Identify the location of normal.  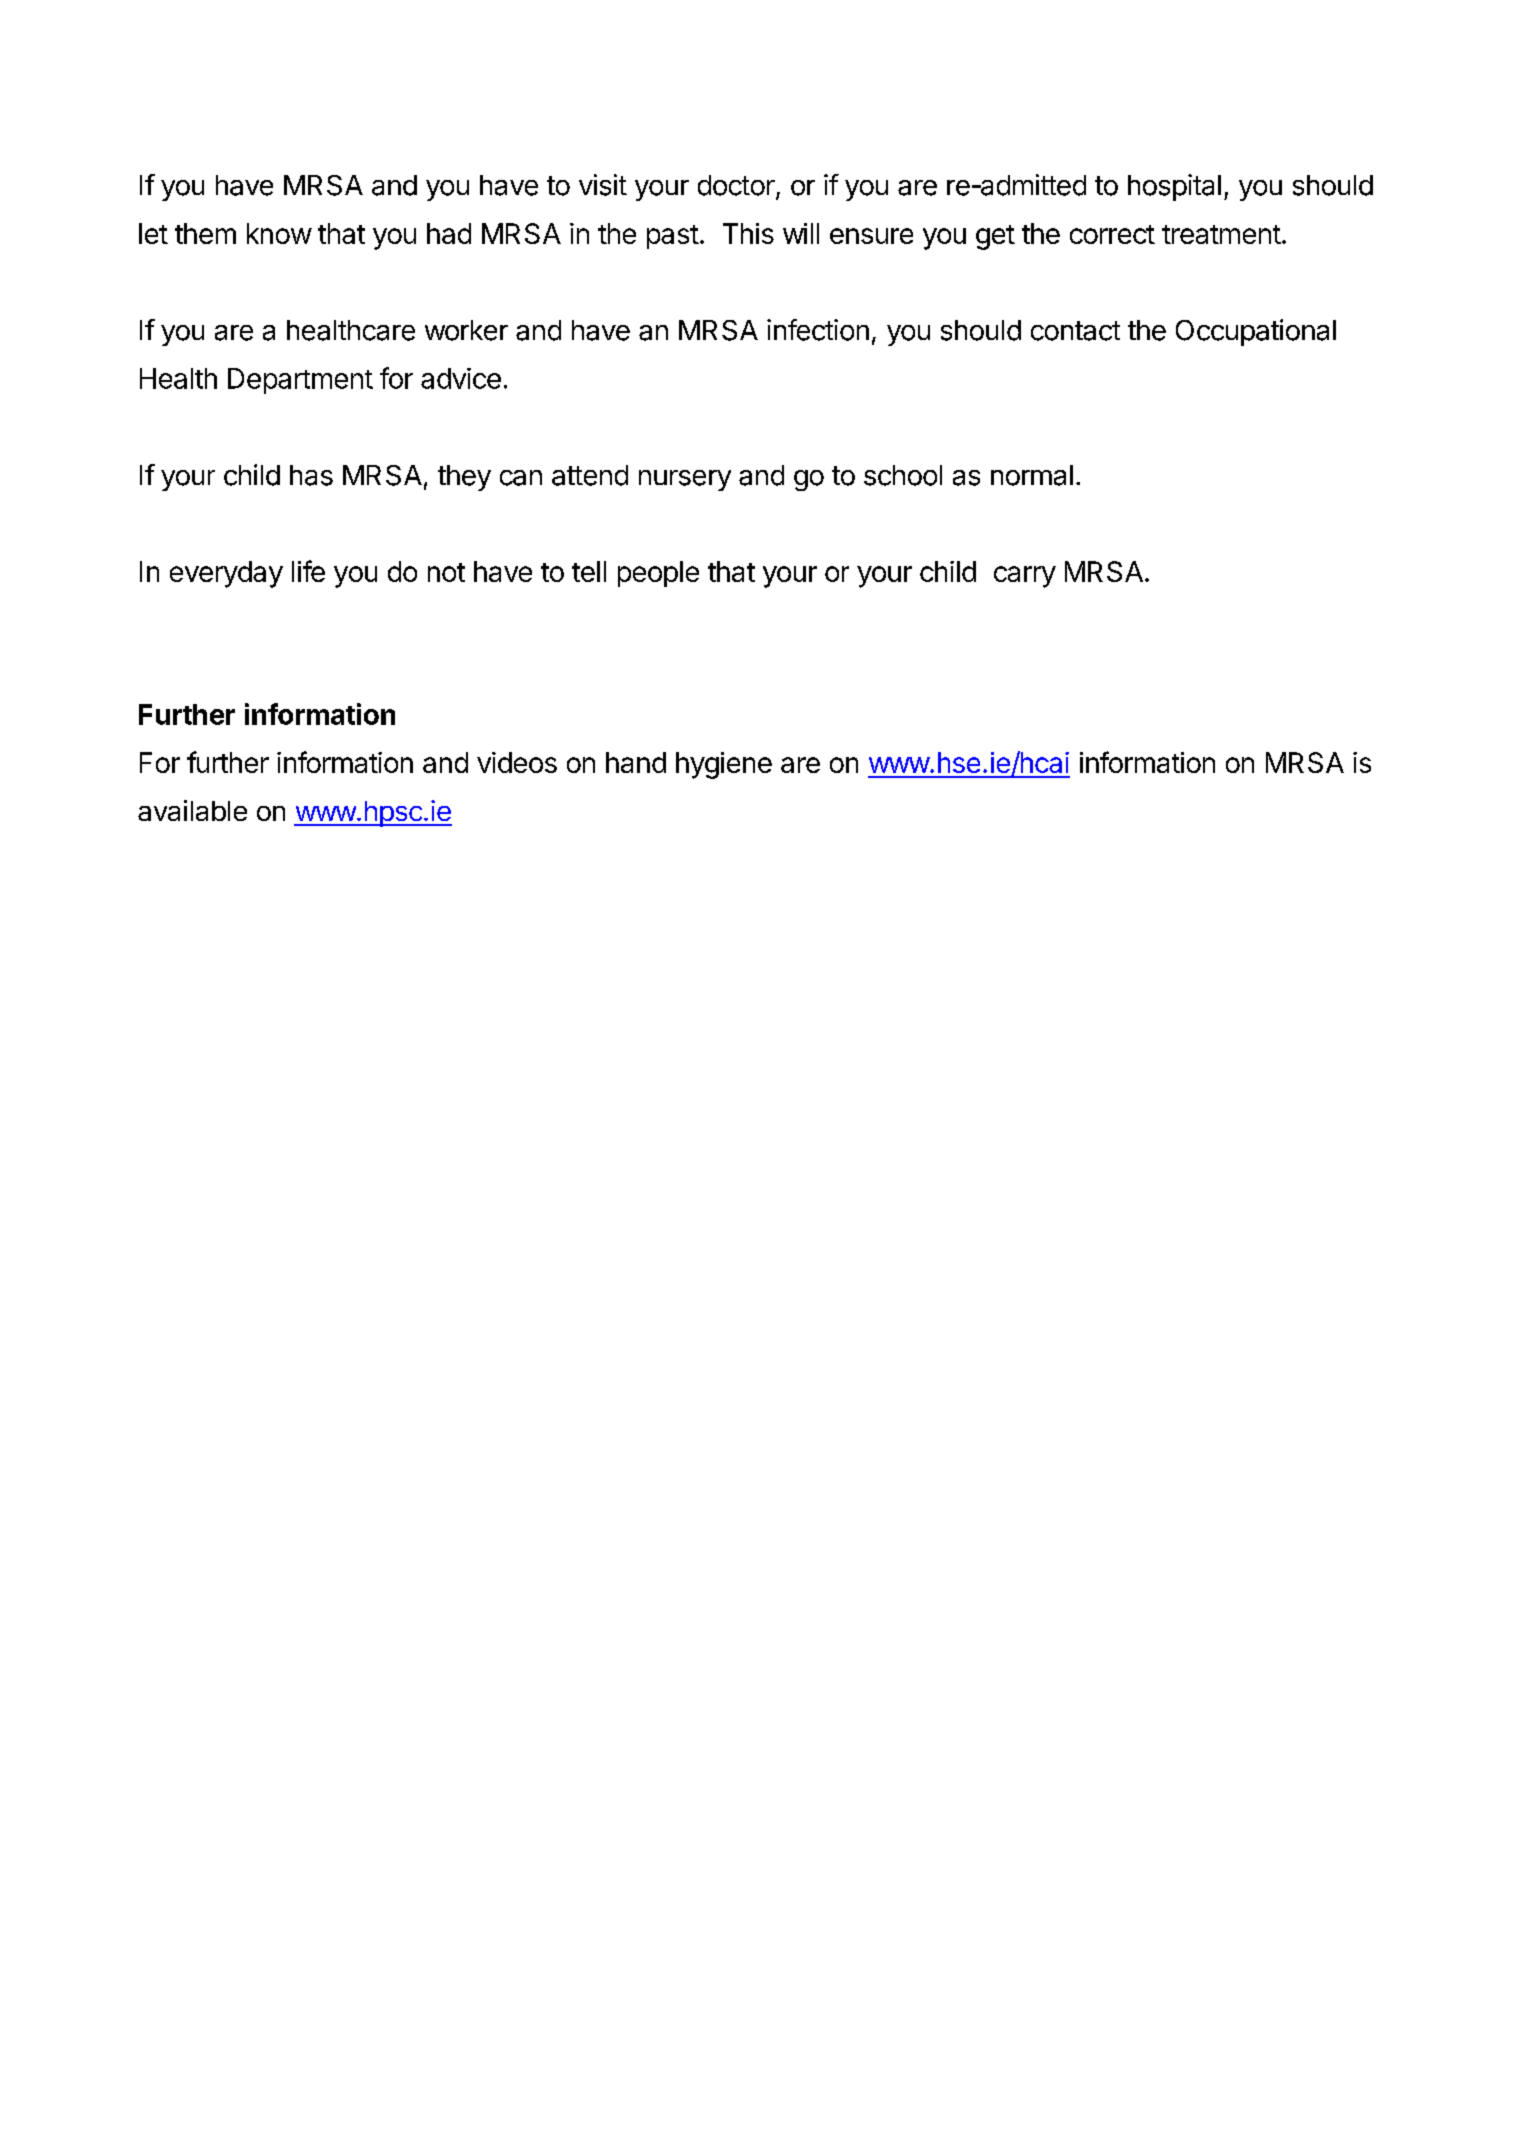
(1032, 475).
